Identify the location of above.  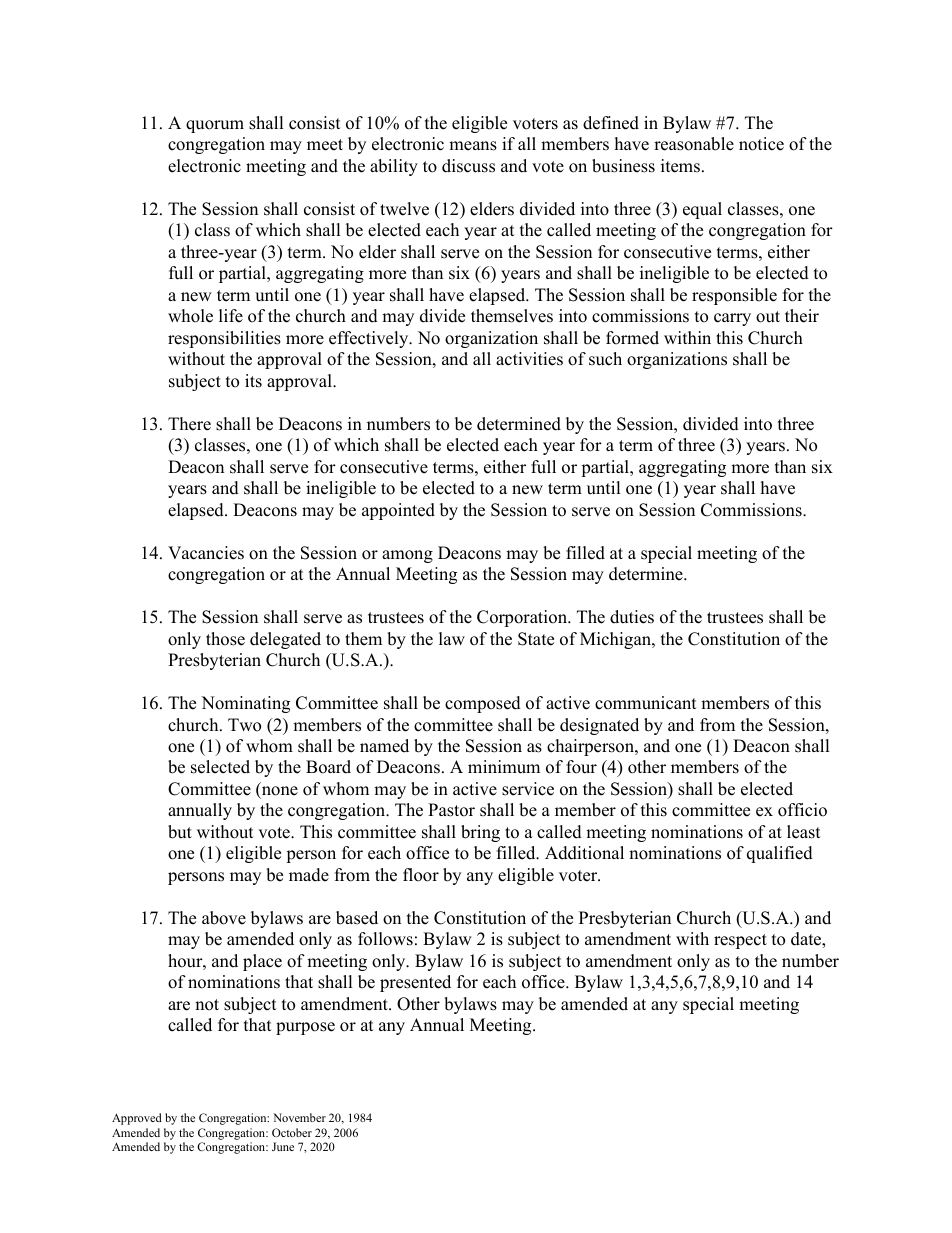
(224, 918).
